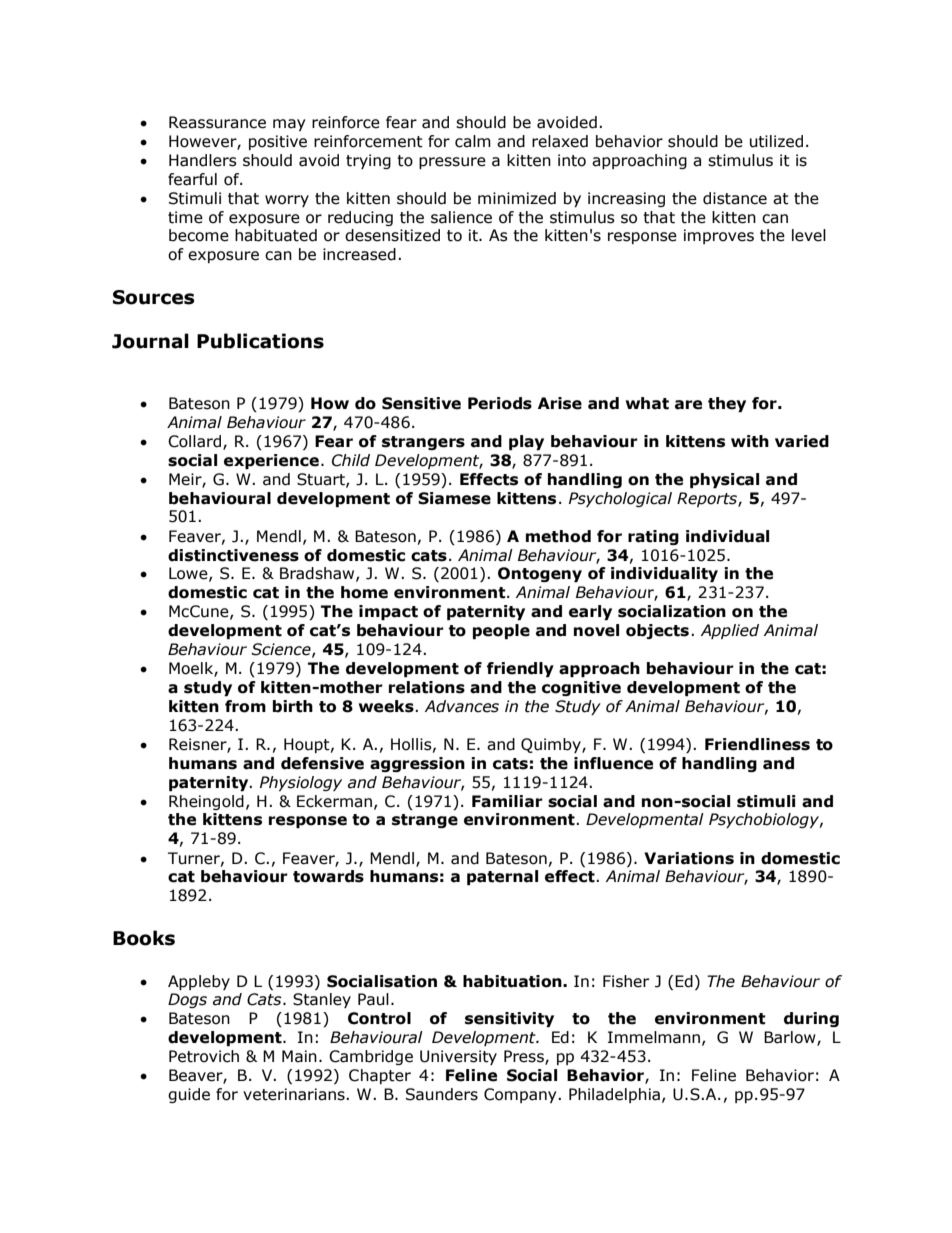 The image size is (952, 1233). What do you see at coordinates (776, 141) in the document?
I see `utilized` at bounding box center [776, 141].
